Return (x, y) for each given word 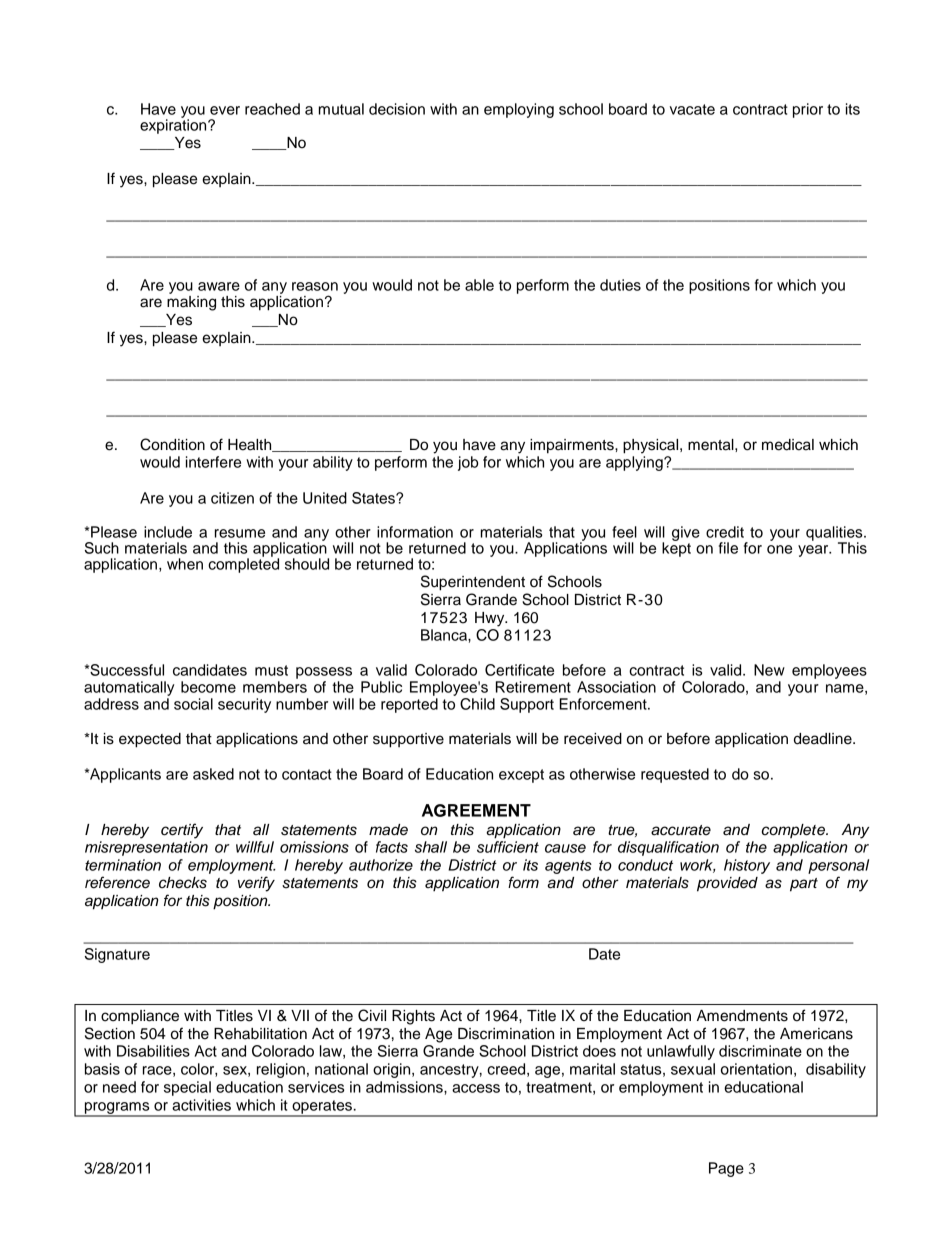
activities (201, 1105)
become (208, 687)
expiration (174, 125)
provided (727, 884)
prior (808, 110)
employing (519, 110)
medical (788, 445)
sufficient (508, 847)
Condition (172, 444)
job (468, 463)
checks (183, 883)
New (769, 670)
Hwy (491, 619)
